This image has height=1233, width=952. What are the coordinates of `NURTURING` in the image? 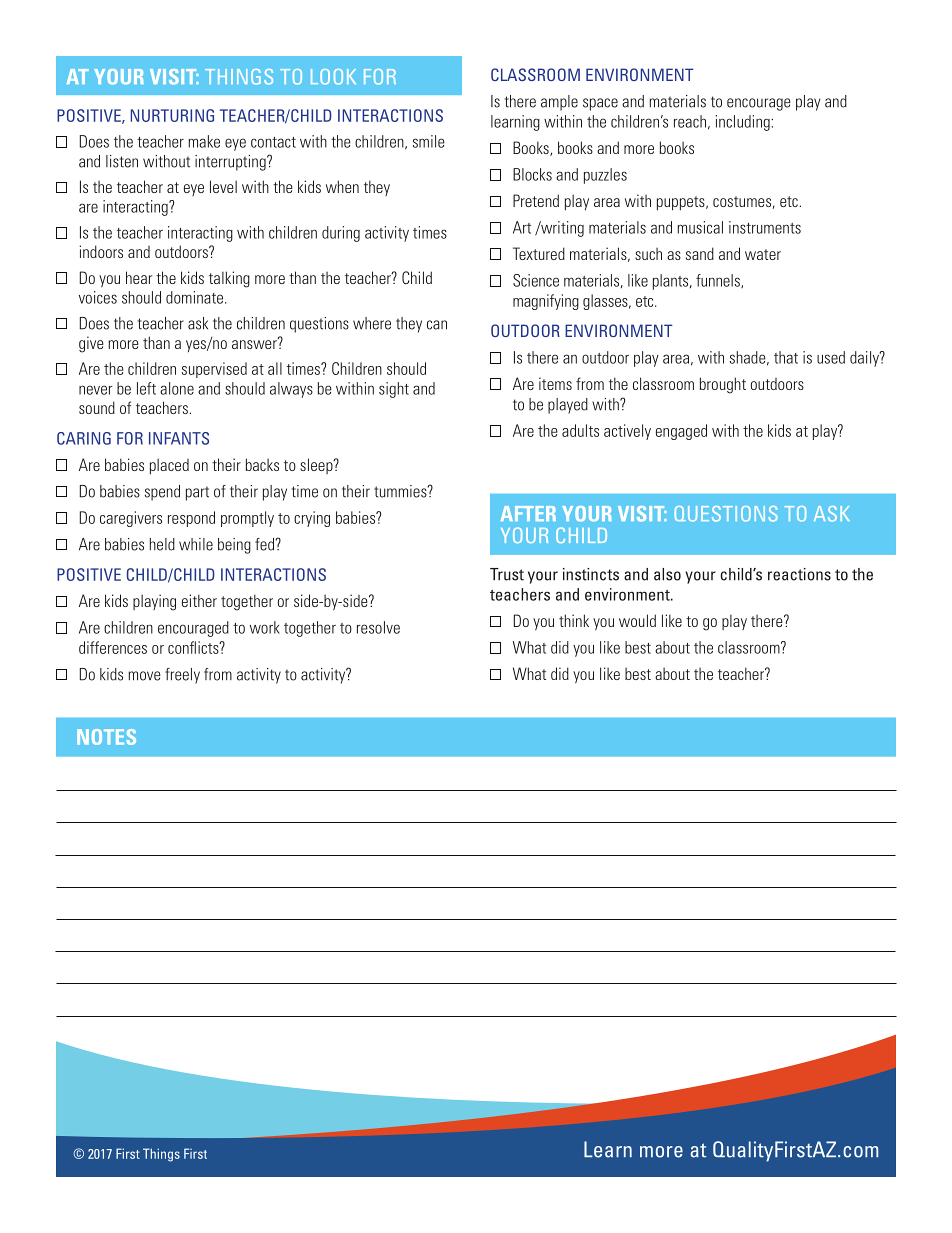 It's located at (172, 115).
